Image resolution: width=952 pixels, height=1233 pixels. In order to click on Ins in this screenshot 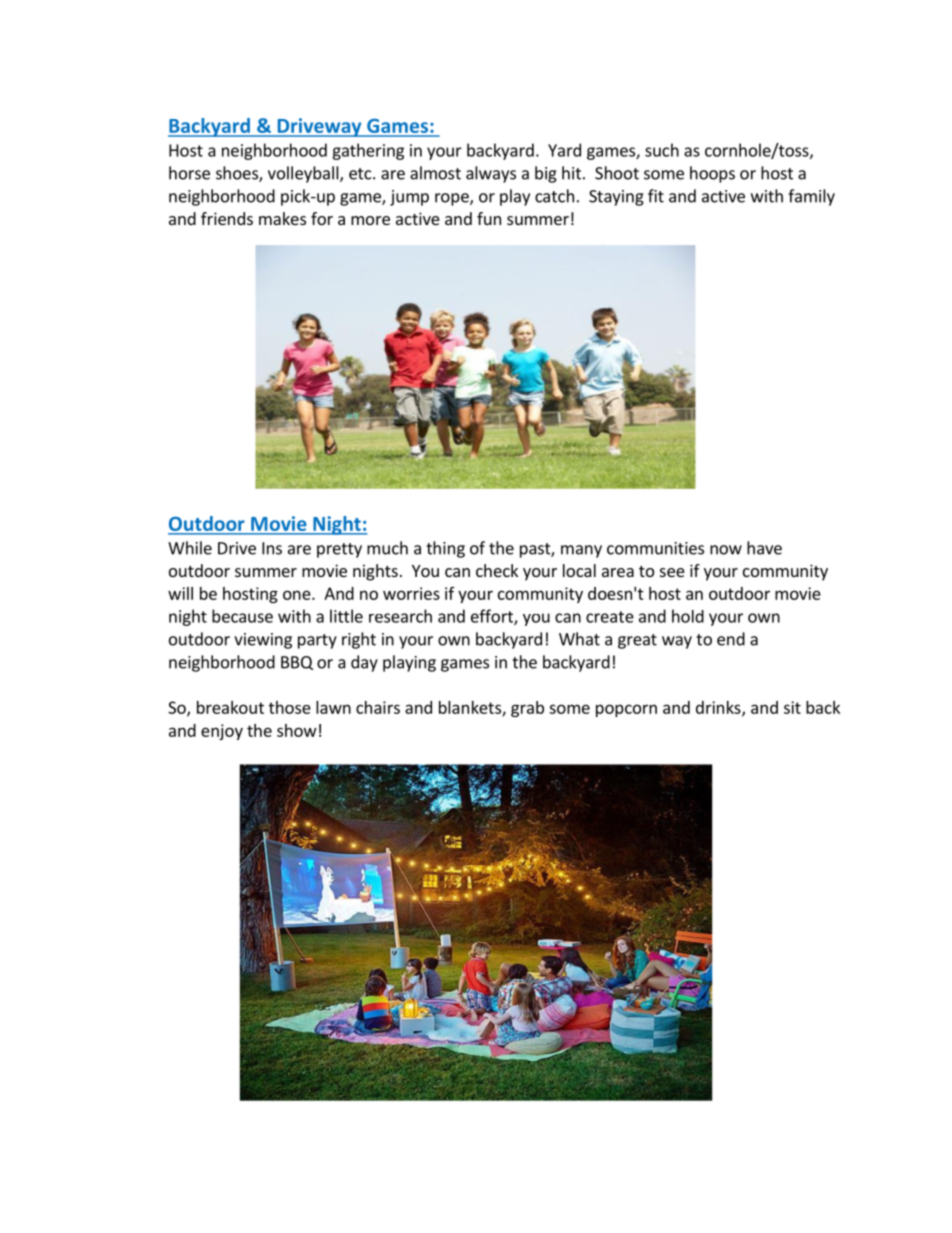, I will do `click(272, 548)`.
